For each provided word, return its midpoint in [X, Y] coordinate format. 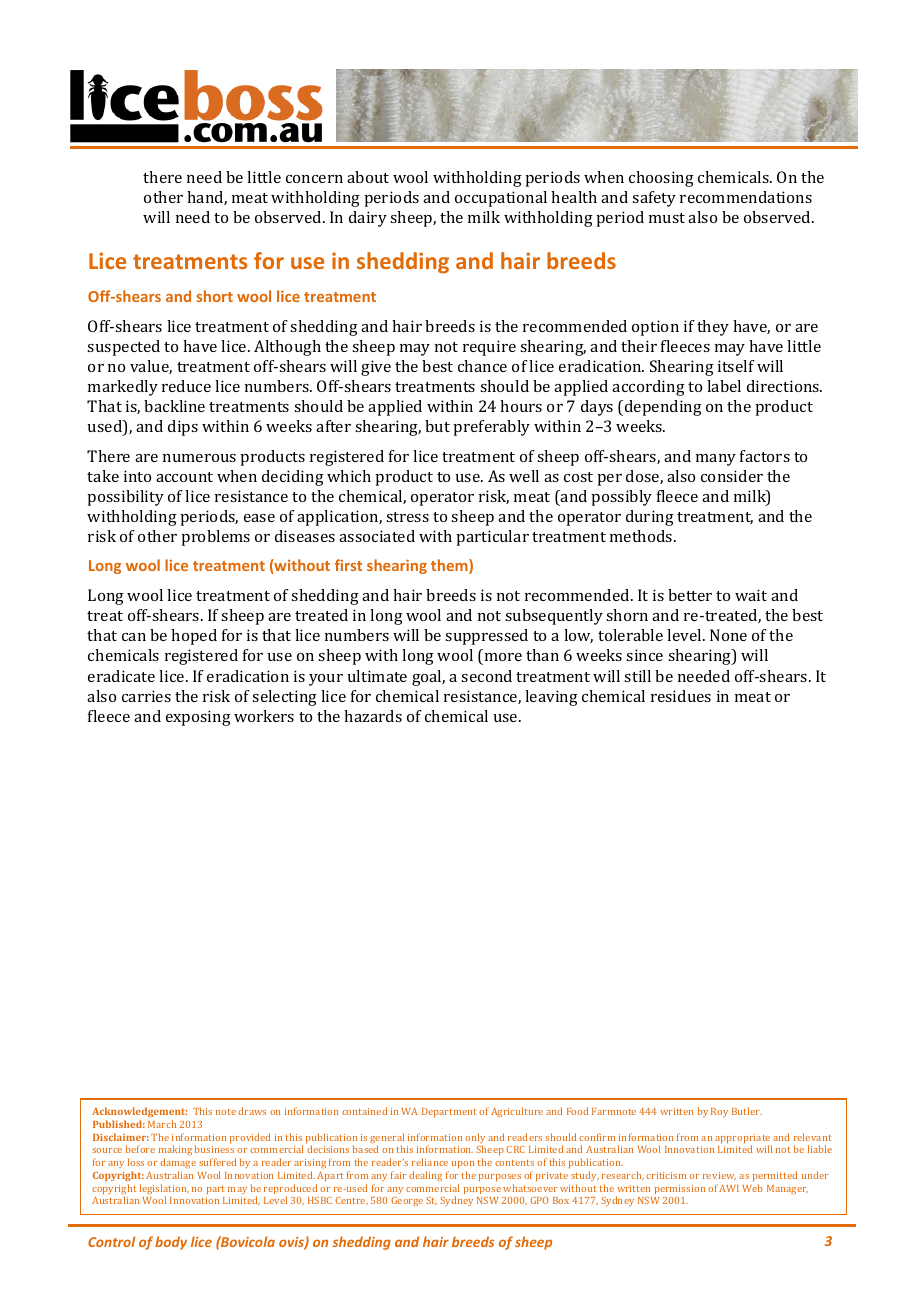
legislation [164, 1190]
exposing [198, 718]
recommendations [746, 197]
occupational [501, 199]
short [214, 296]
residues [681, 696]
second [486, 676]
